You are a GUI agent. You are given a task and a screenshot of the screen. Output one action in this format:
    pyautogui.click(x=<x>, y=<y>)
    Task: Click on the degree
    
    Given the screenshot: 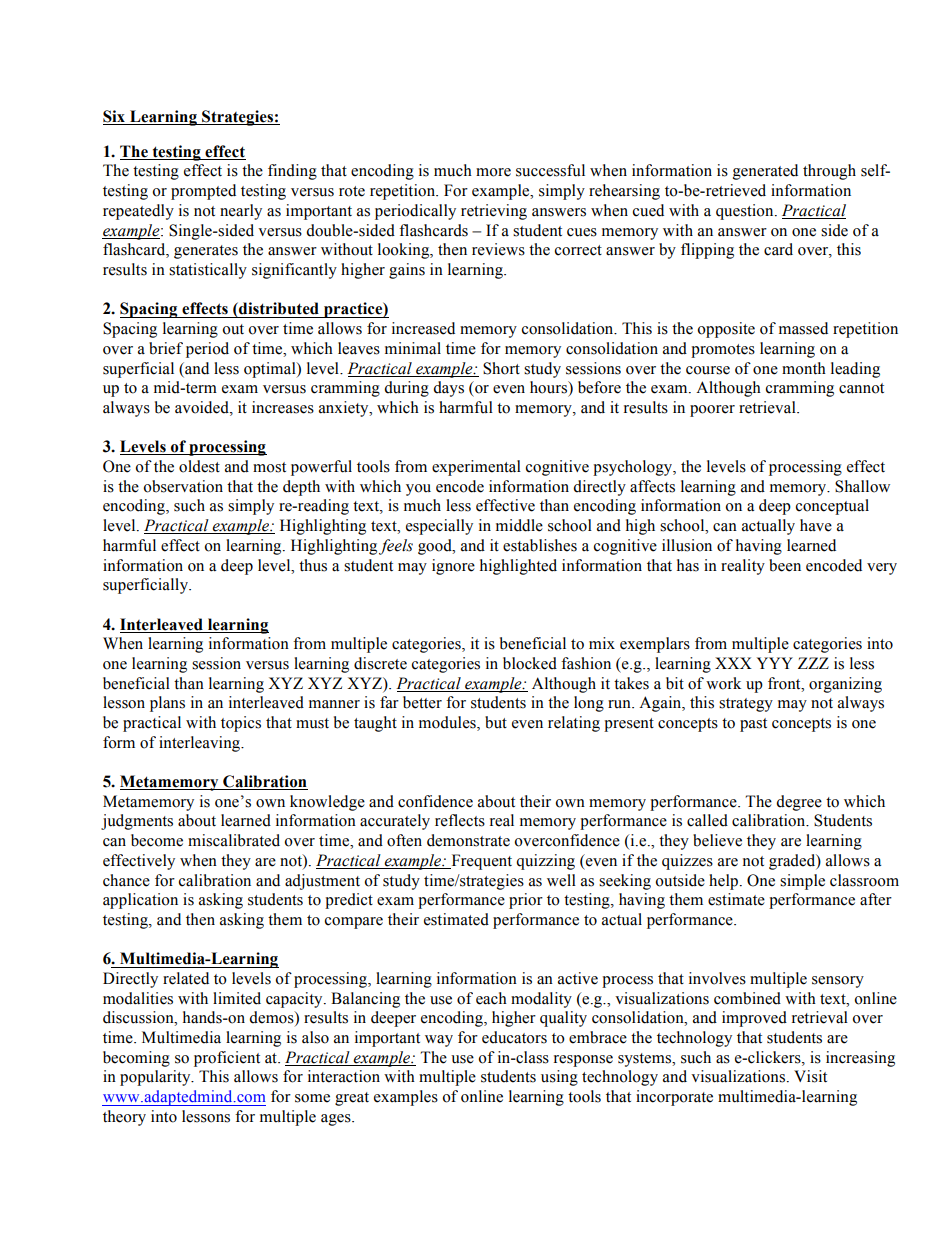 What is the action you would take?
    pyautogui.click(x=799, y=803)
